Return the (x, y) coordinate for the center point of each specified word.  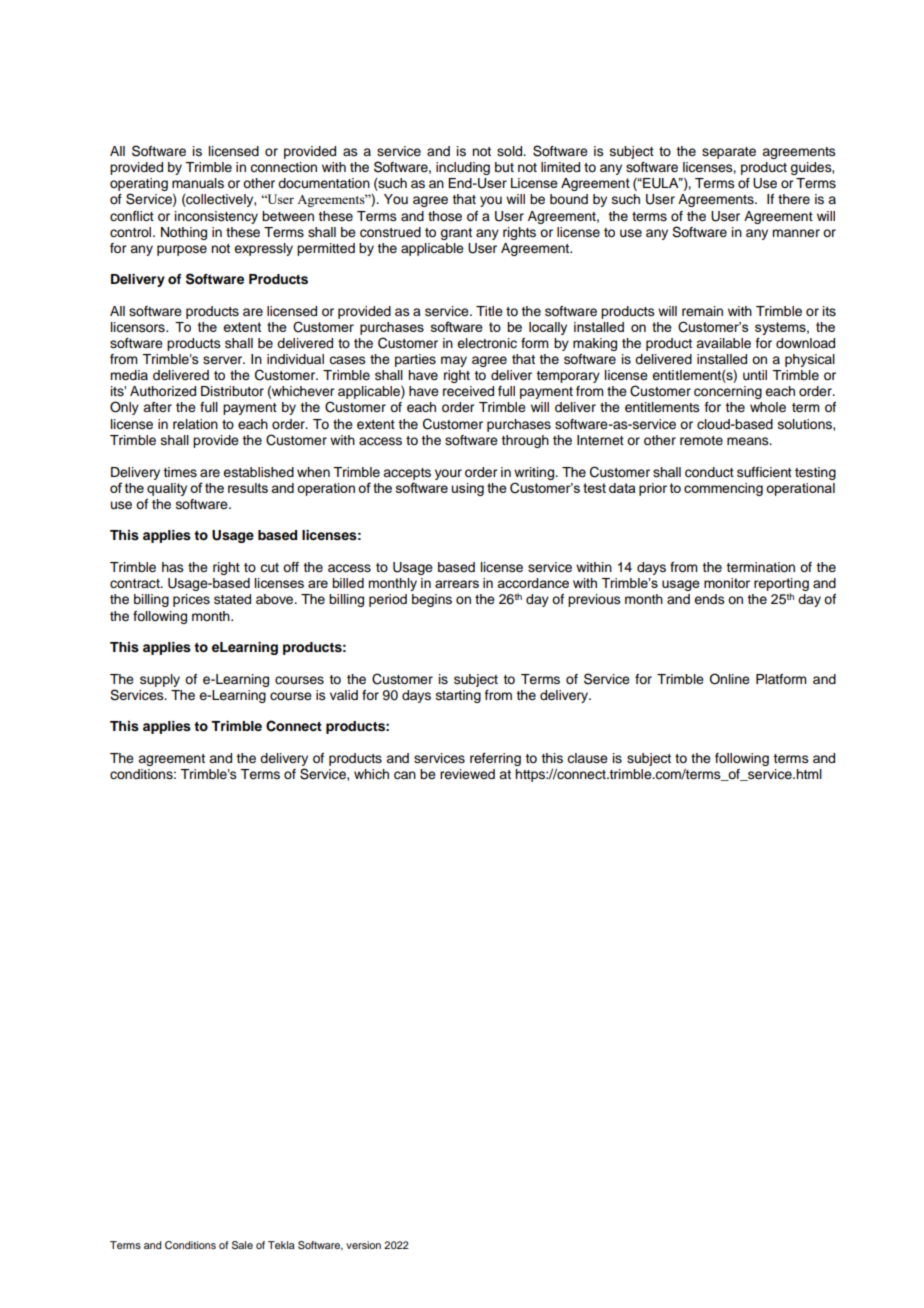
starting (458, 696)
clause (587, 758)
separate (729, 153)
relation (195, 424)
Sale (242, 1245)
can (405, 775)
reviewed (467, 774)
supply (160, 680)
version (363, 1245)
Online (729, 679)
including (463, 168)
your (448, 474)
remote (701, 440)
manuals (198, 183)
